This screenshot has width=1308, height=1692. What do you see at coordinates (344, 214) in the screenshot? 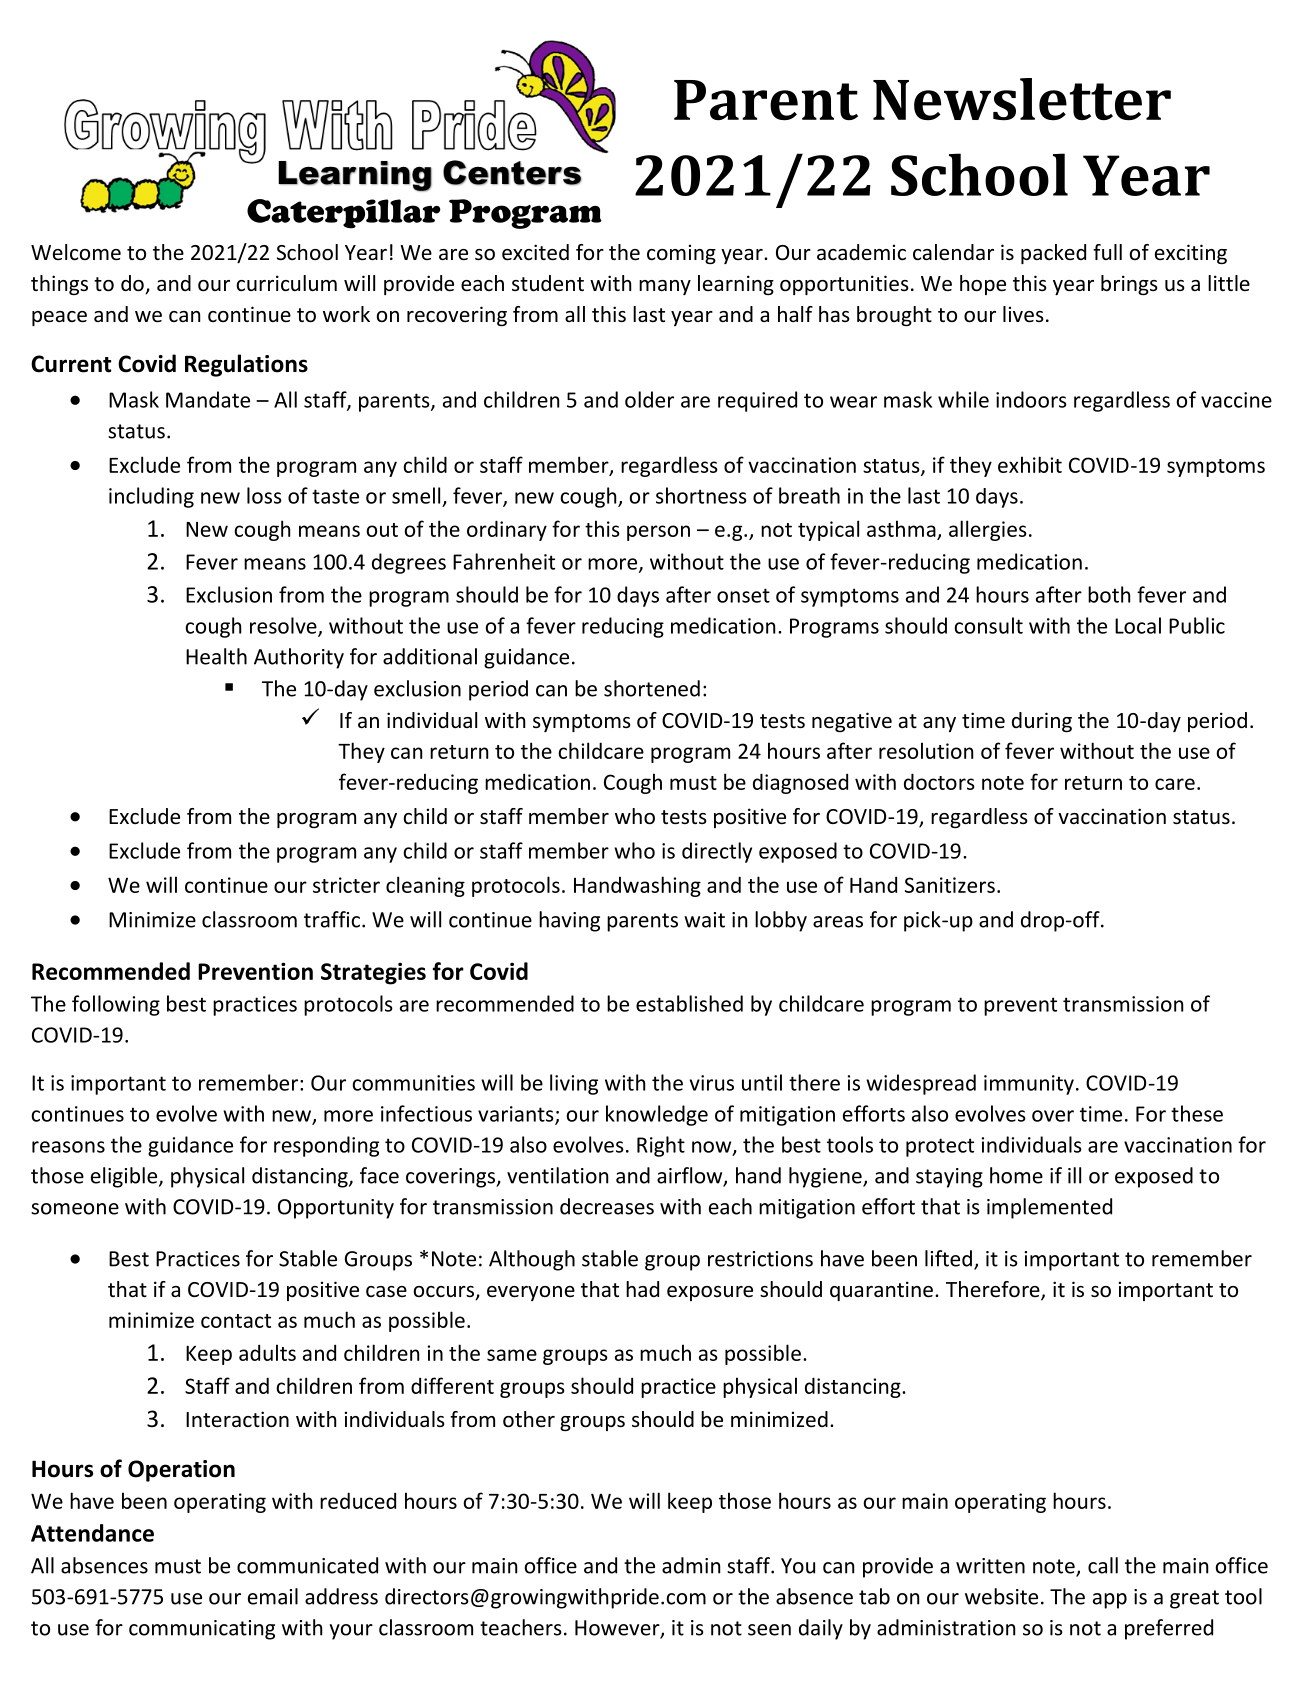
I see `Caterpillar` at bounding box center [344, 214].
